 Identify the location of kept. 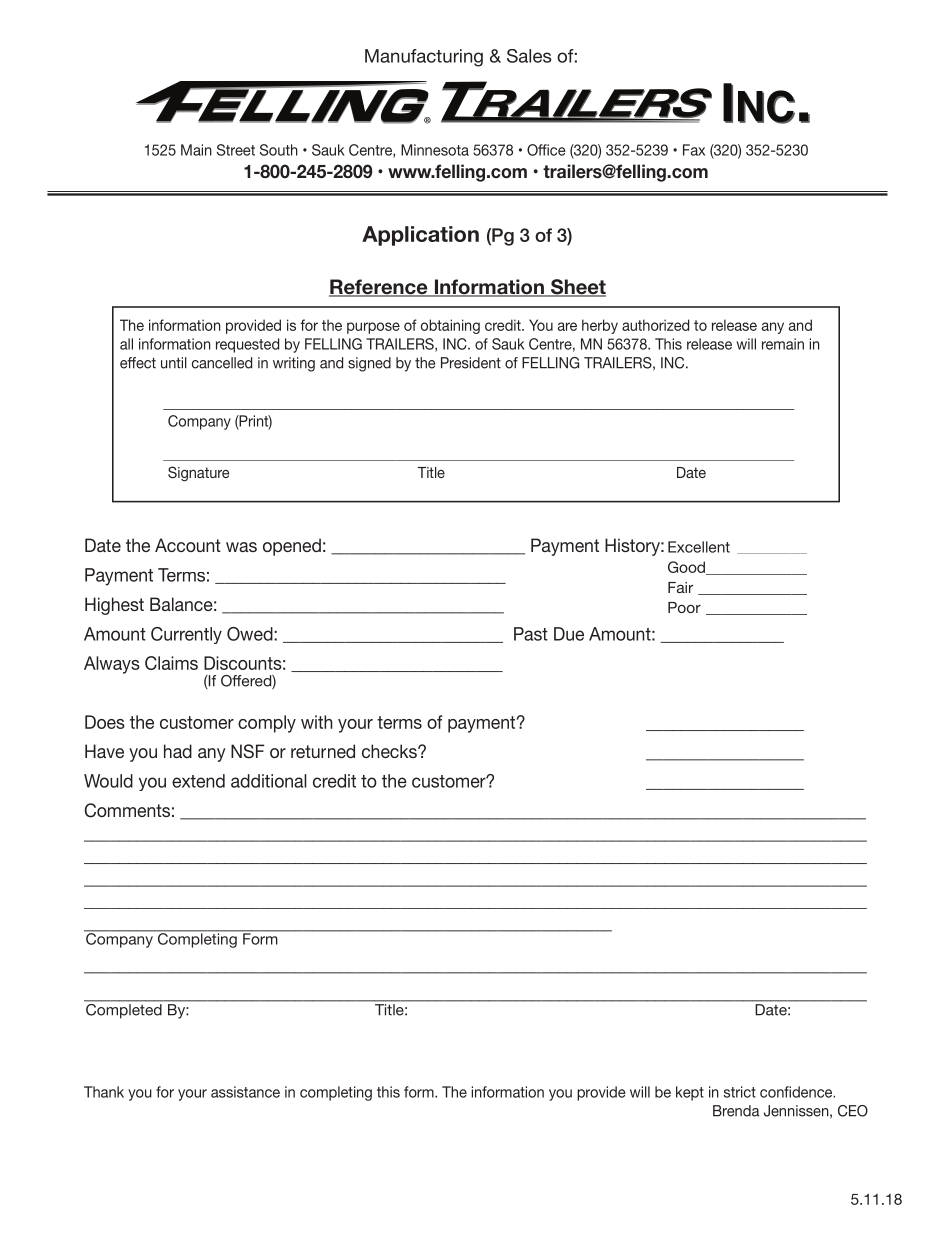
(690, 1093).
